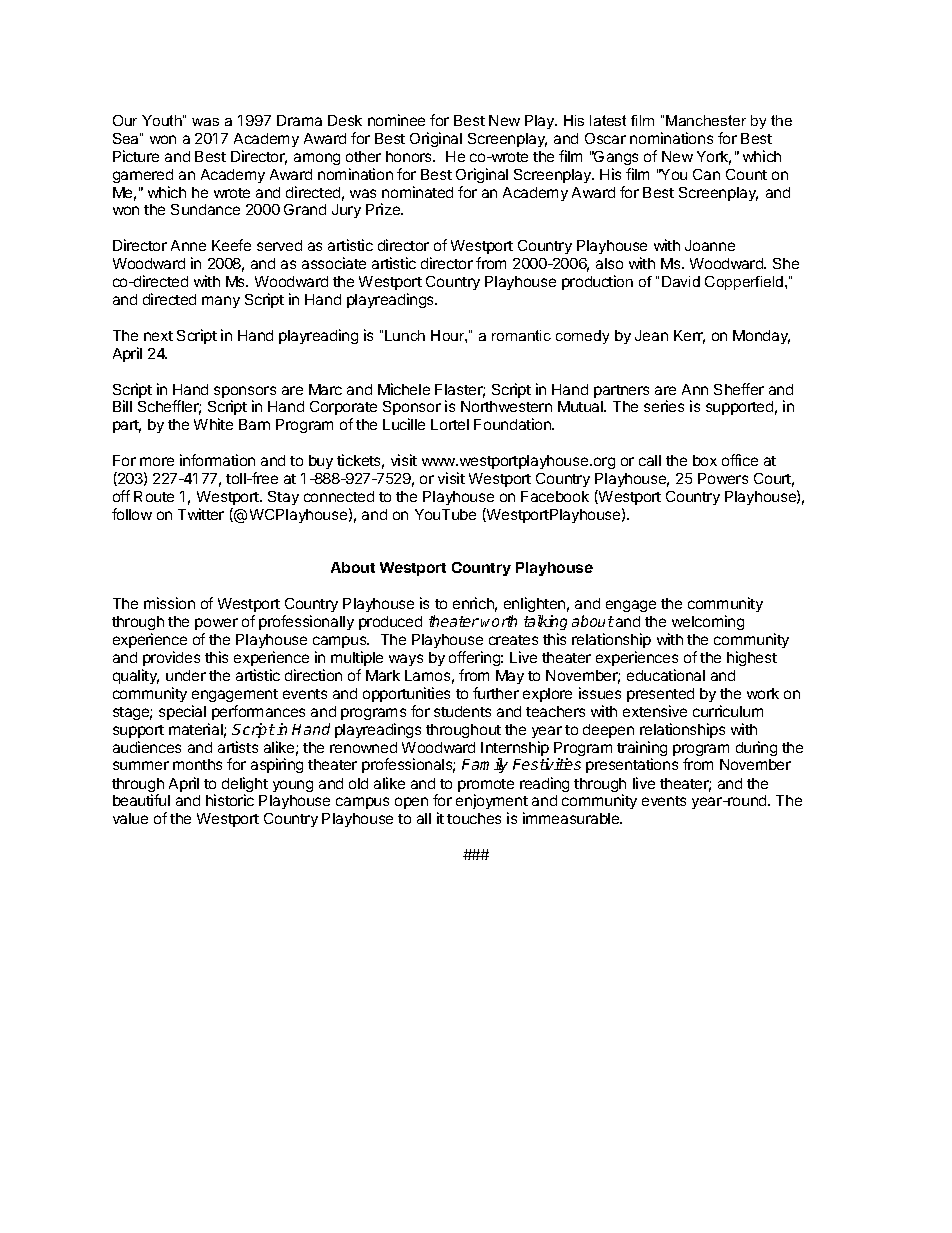 Image resolution: width=952 pixels, height=1233 pixels. Describe the element at coordinates (705, 460) in the screenshot. I see `box` at that location.
